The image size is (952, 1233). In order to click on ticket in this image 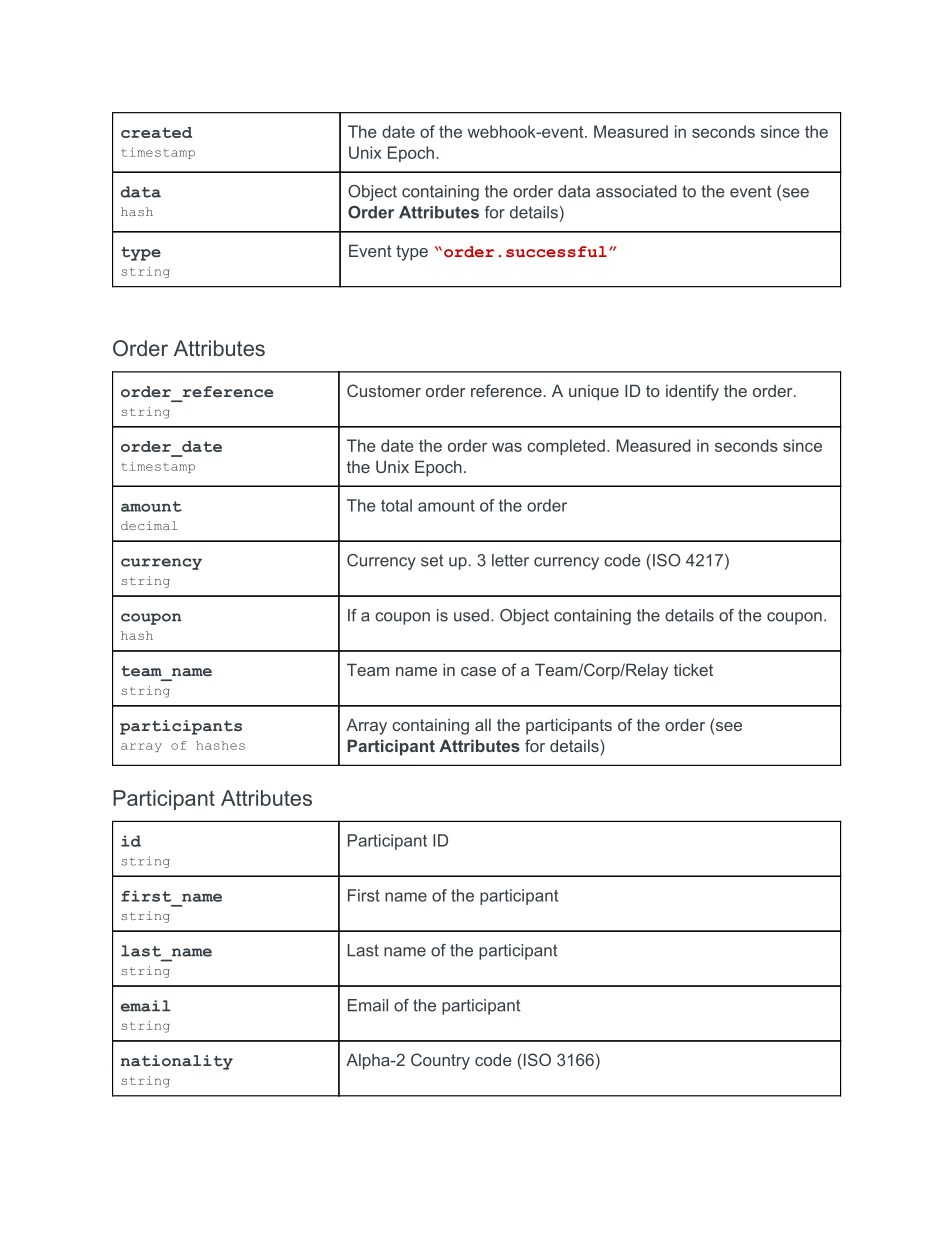, I will do `click(693, 669)`.
